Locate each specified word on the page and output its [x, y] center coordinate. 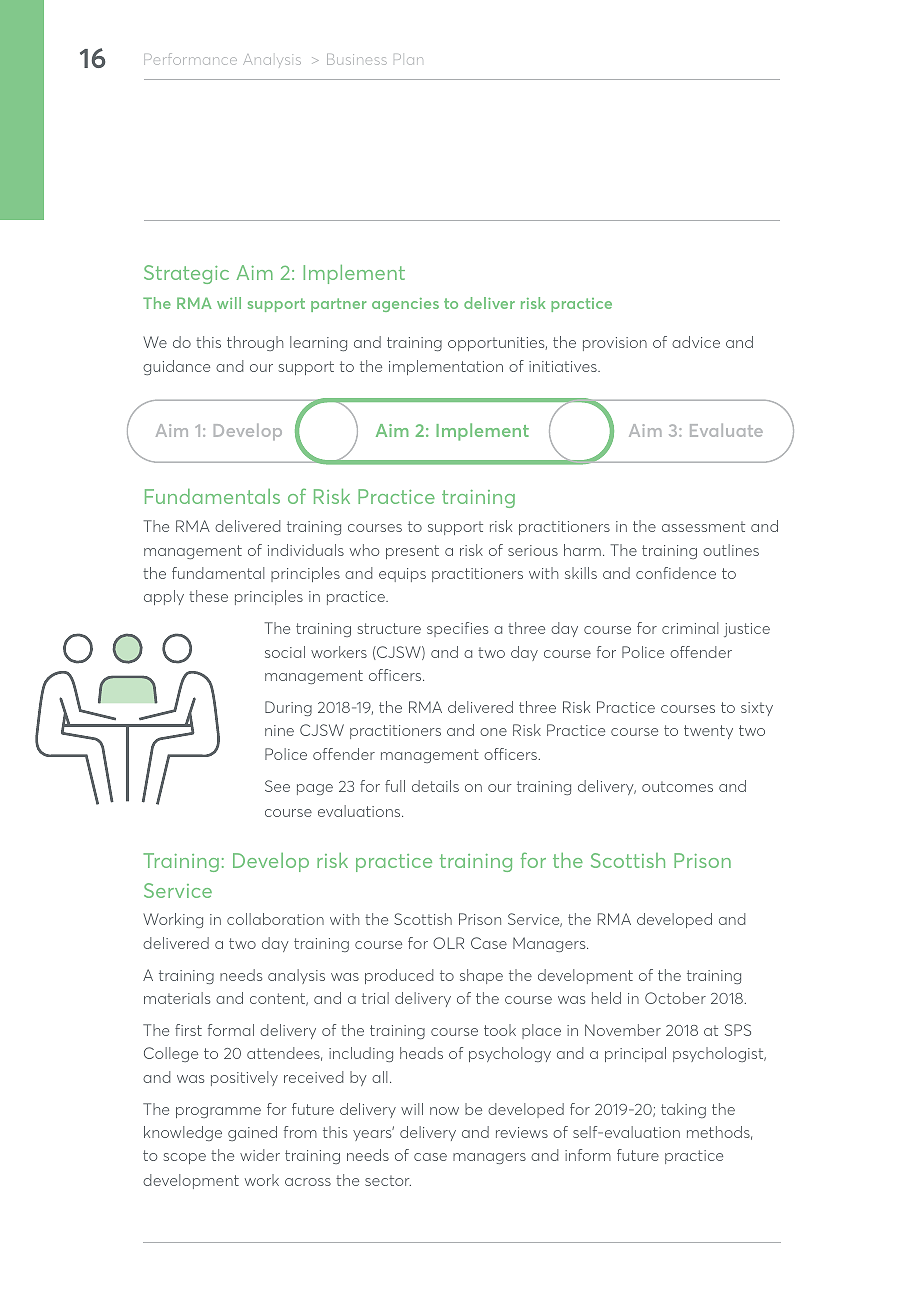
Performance [190, 59]
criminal [690, 628]
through [255, 343]
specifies [457, 629]
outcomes [677, 786]
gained [252, 1133]
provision [615, 344]
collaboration [275, 919]
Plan [408, 59]
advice [696, 342]
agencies [405, 305]
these [208, 596]
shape [481, 976]
